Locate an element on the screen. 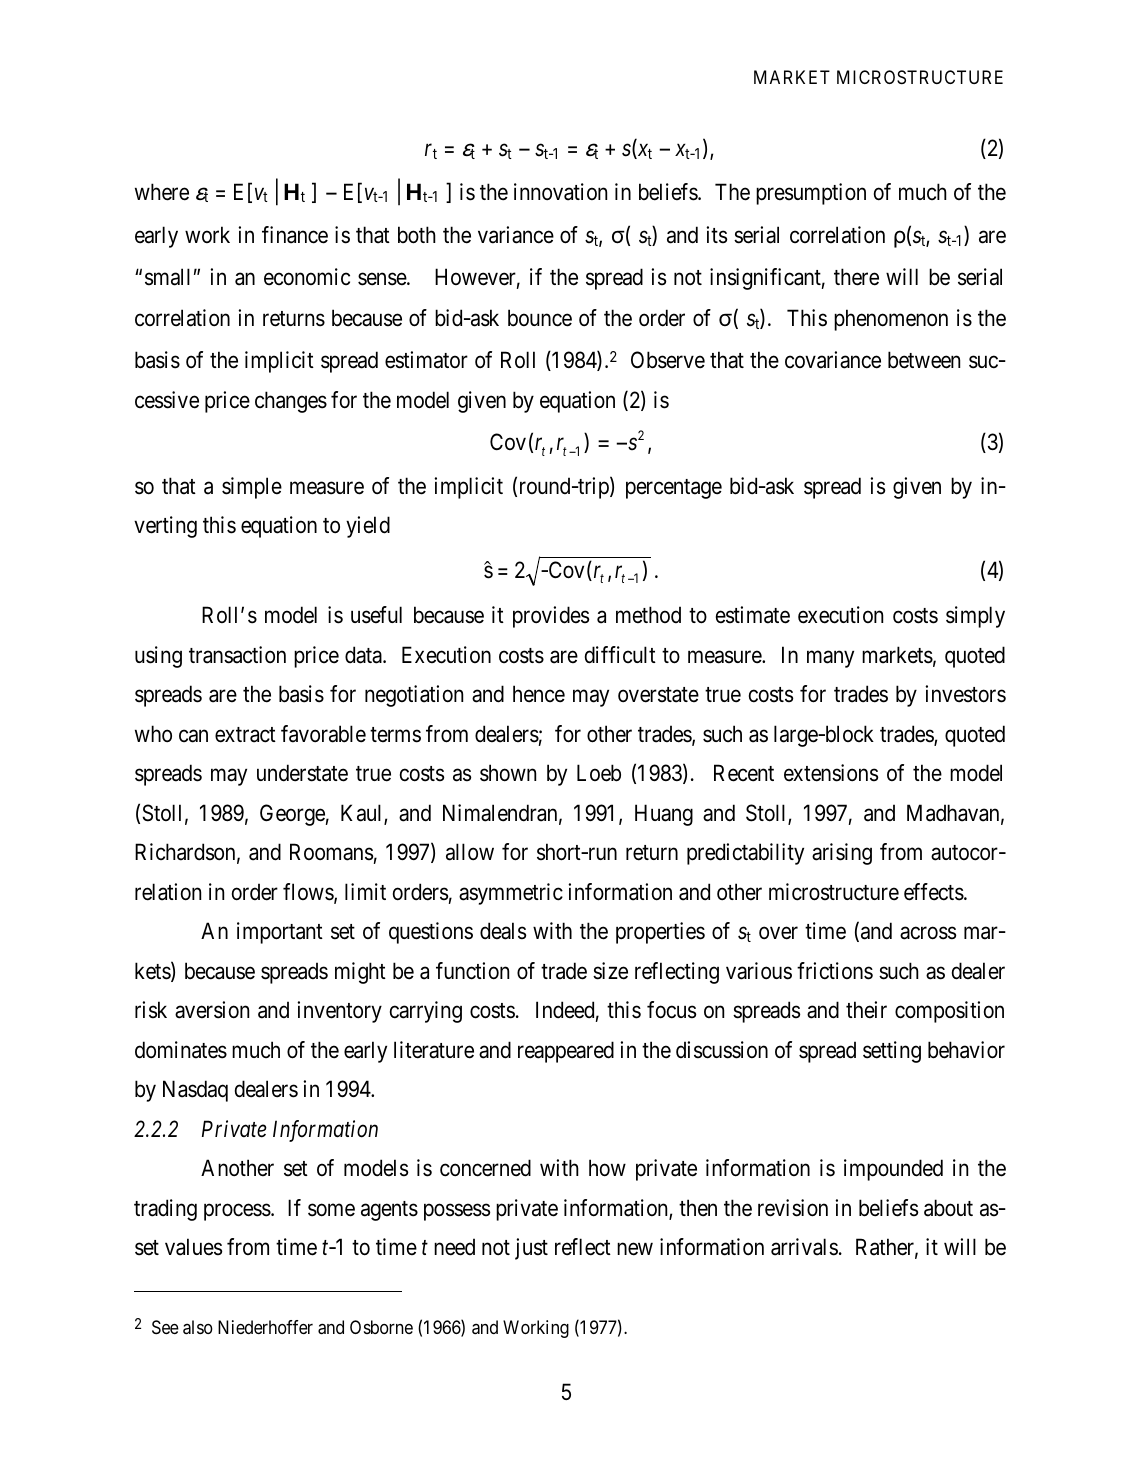 The height and width of the screenshot is (1473, 1139). arrivals is located at coordinates (804, 1247).
